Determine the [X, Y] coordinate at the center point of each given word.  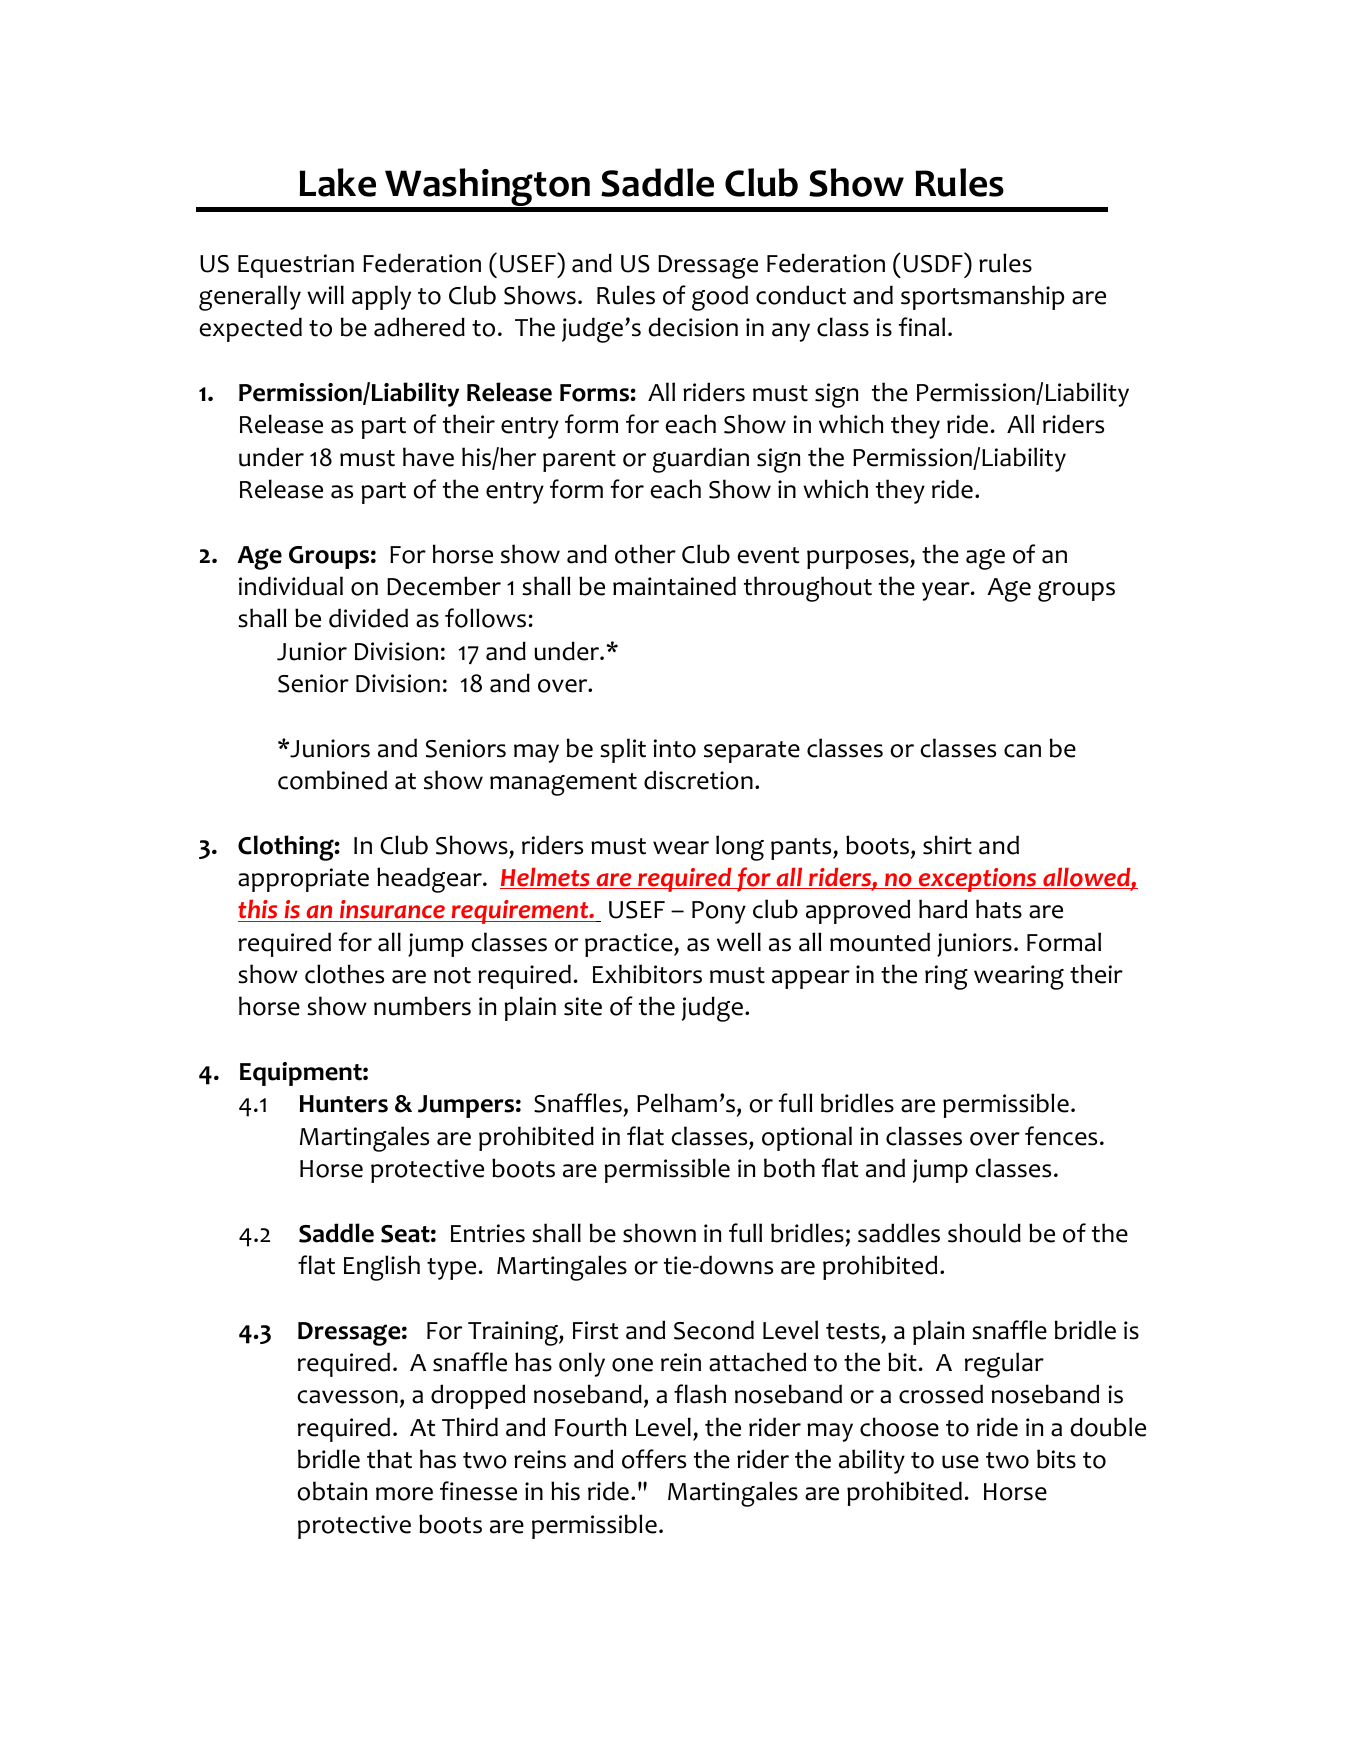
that [389, 1459]
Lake [338, 182]
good [720, 298]
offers [654, 1459]
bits [1056, 1459]
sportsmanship [982, 297]
